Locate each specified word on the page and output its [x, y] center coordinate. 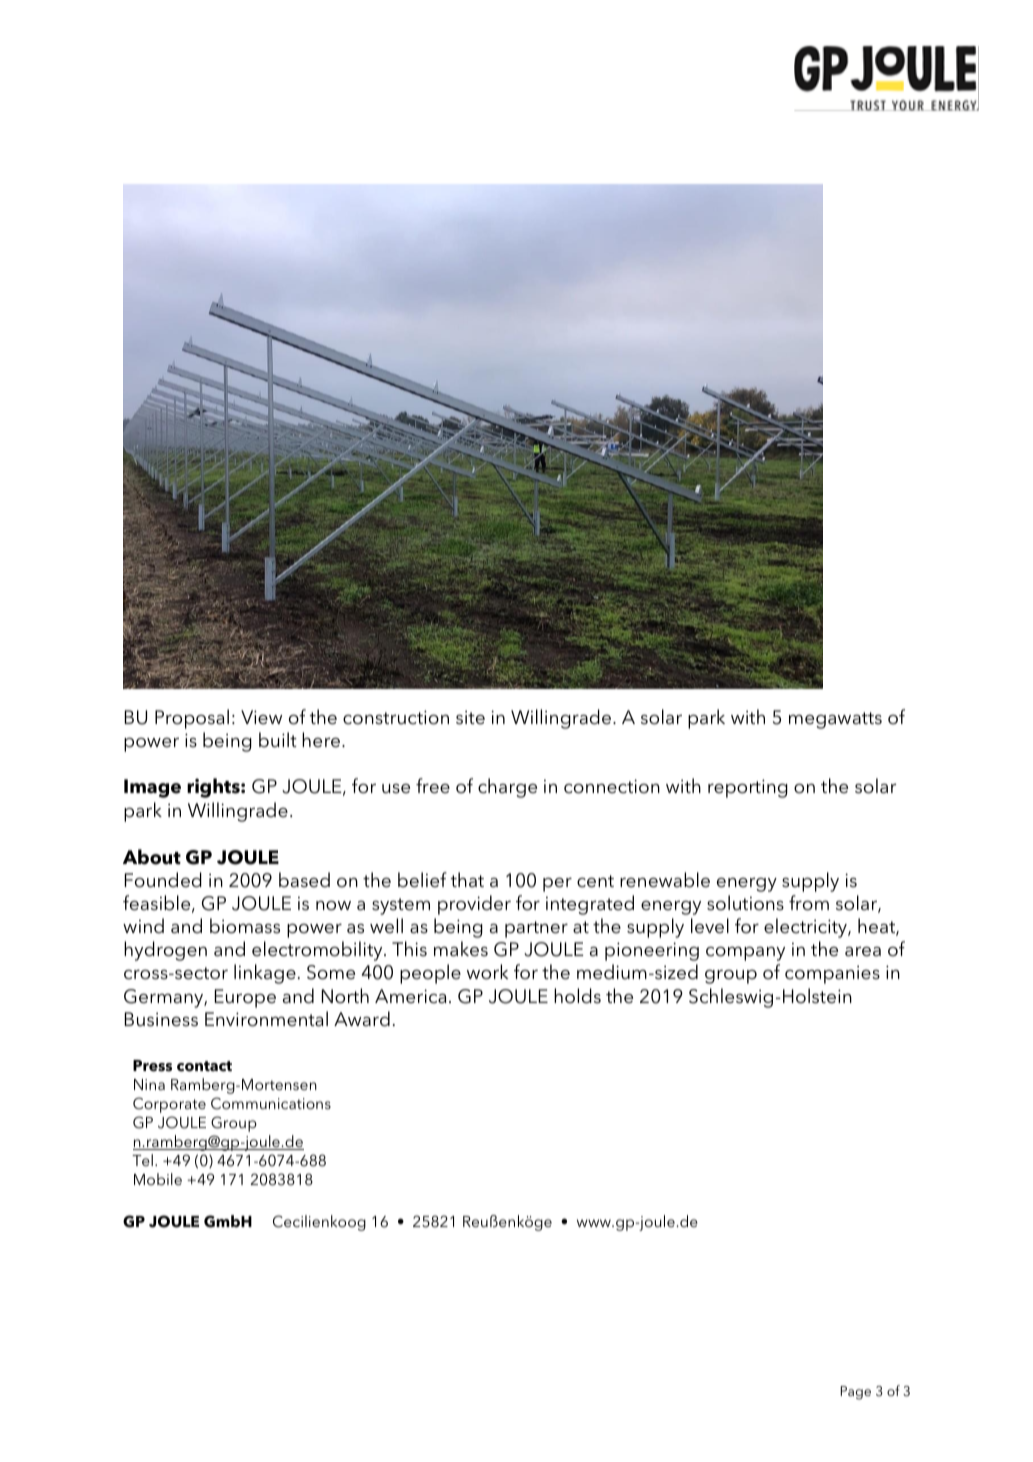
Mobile [158, 1179]
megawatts [835, 720]
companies [832, 974]
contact [204, 1066]
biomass [245, 926]
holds [577, 996]
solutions [745, 903]
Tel [142, 1160]
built [278, 740]
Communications [271, 1103]
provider [474, 905]
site [470, 717]
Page [856, 1393]
